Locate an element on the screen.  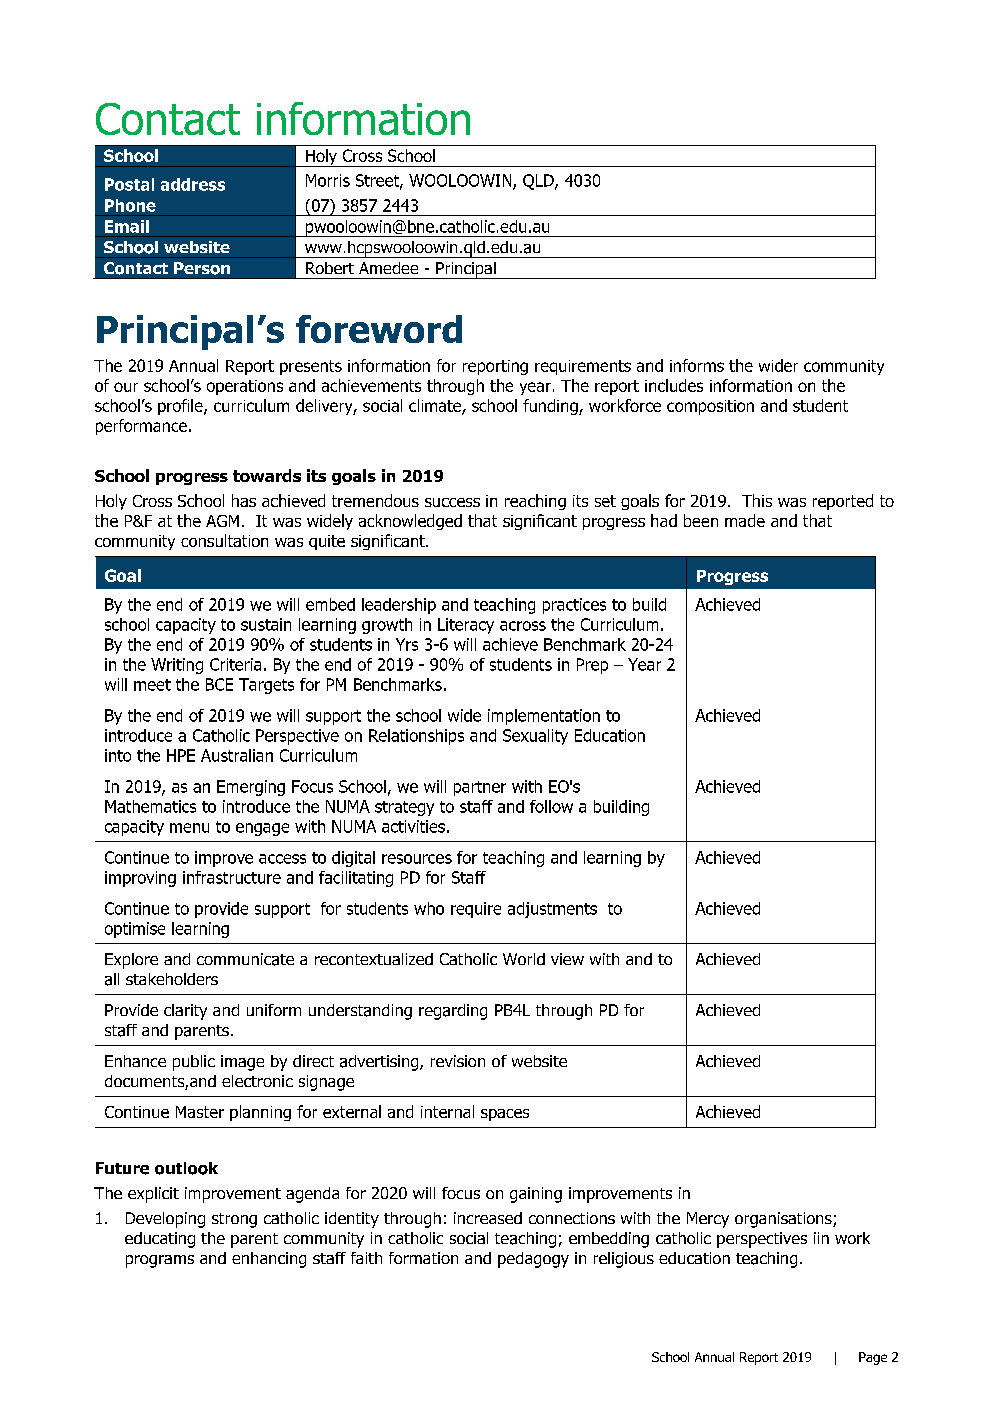
Morris is located at coordinates (328, 180).
